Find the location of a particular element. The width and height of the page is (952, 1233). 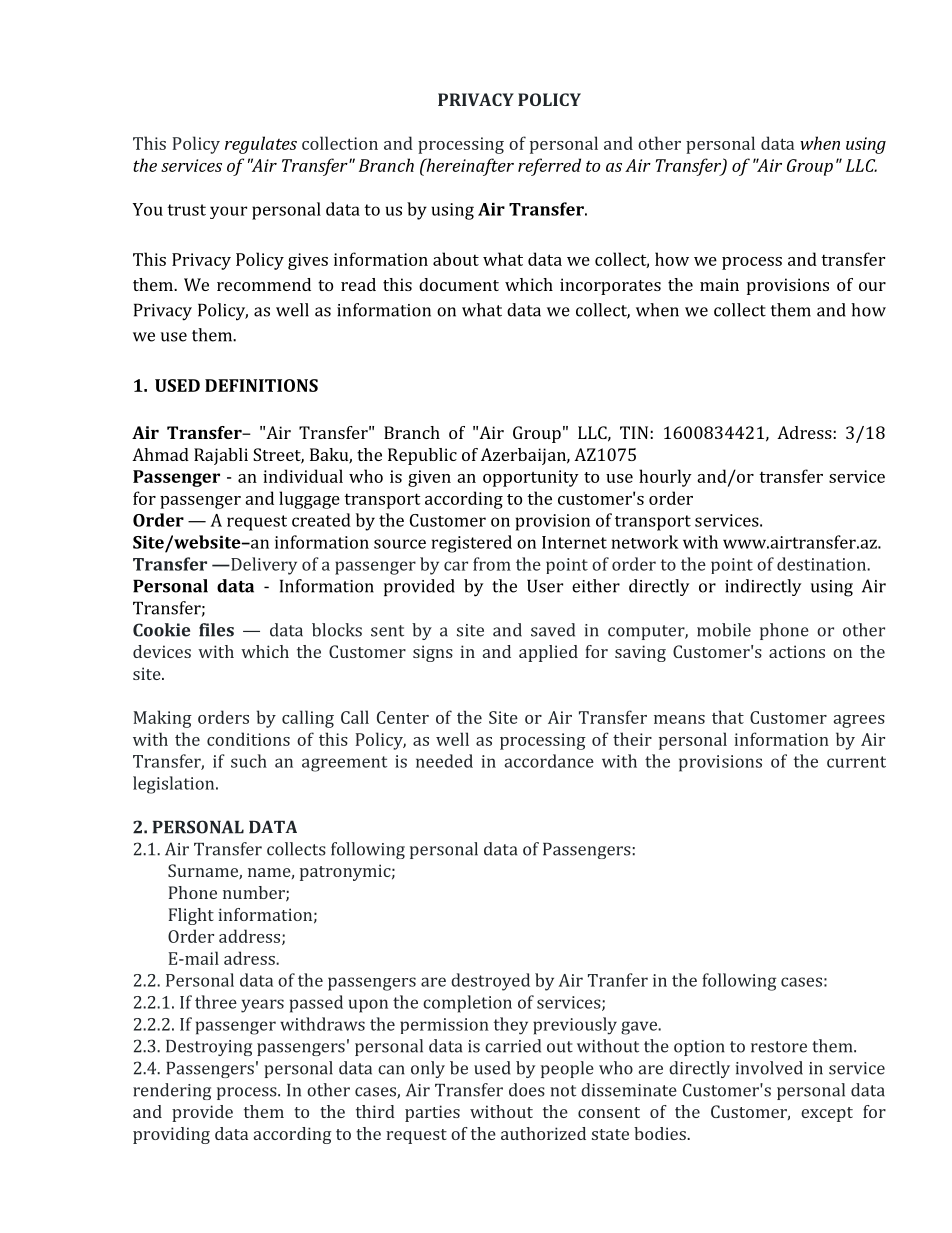

destroyed is located at coordinates (490, 982).
